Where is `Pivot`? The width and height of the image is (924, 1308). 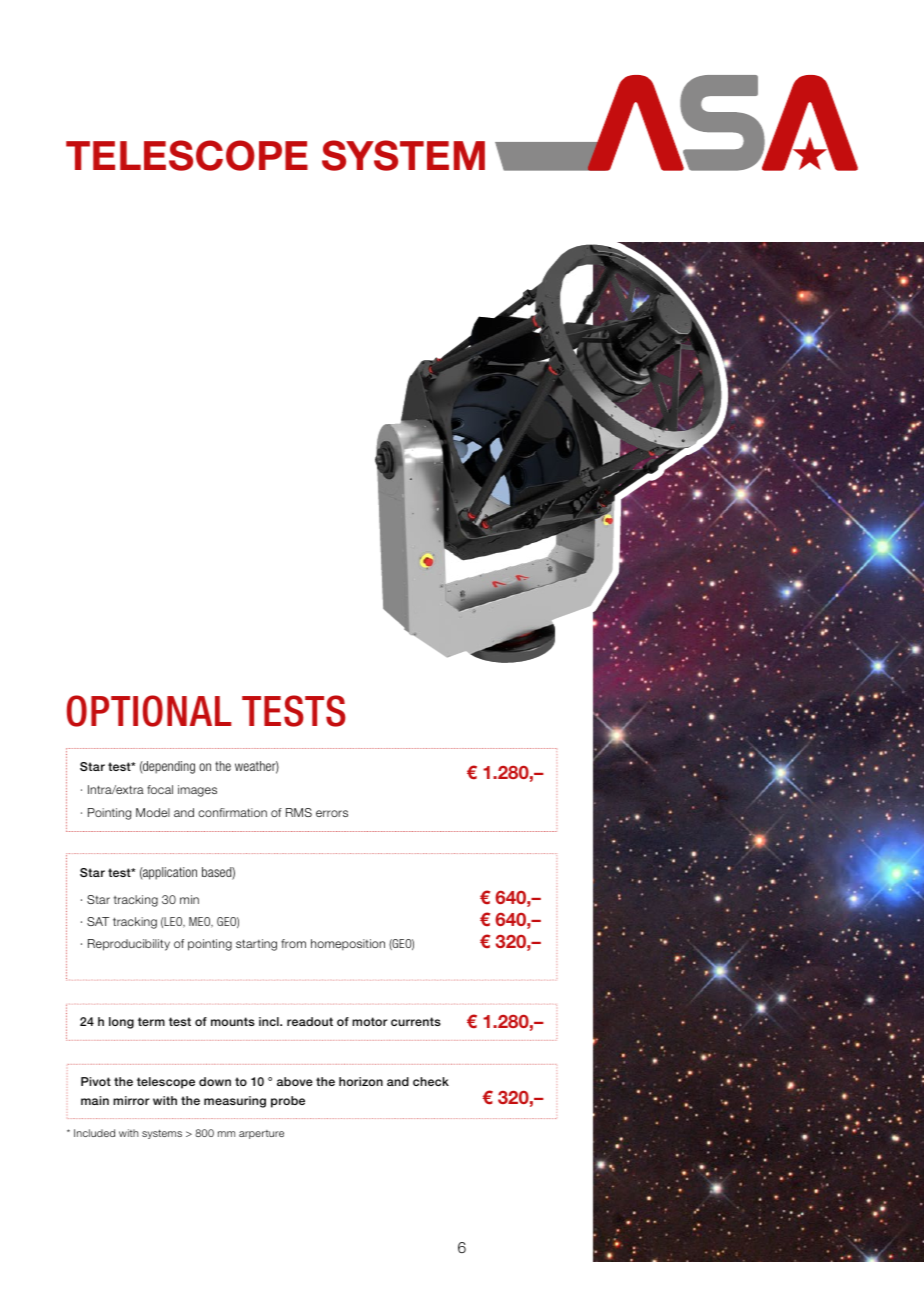 Pivot is located at coordinates (96, 1081).
